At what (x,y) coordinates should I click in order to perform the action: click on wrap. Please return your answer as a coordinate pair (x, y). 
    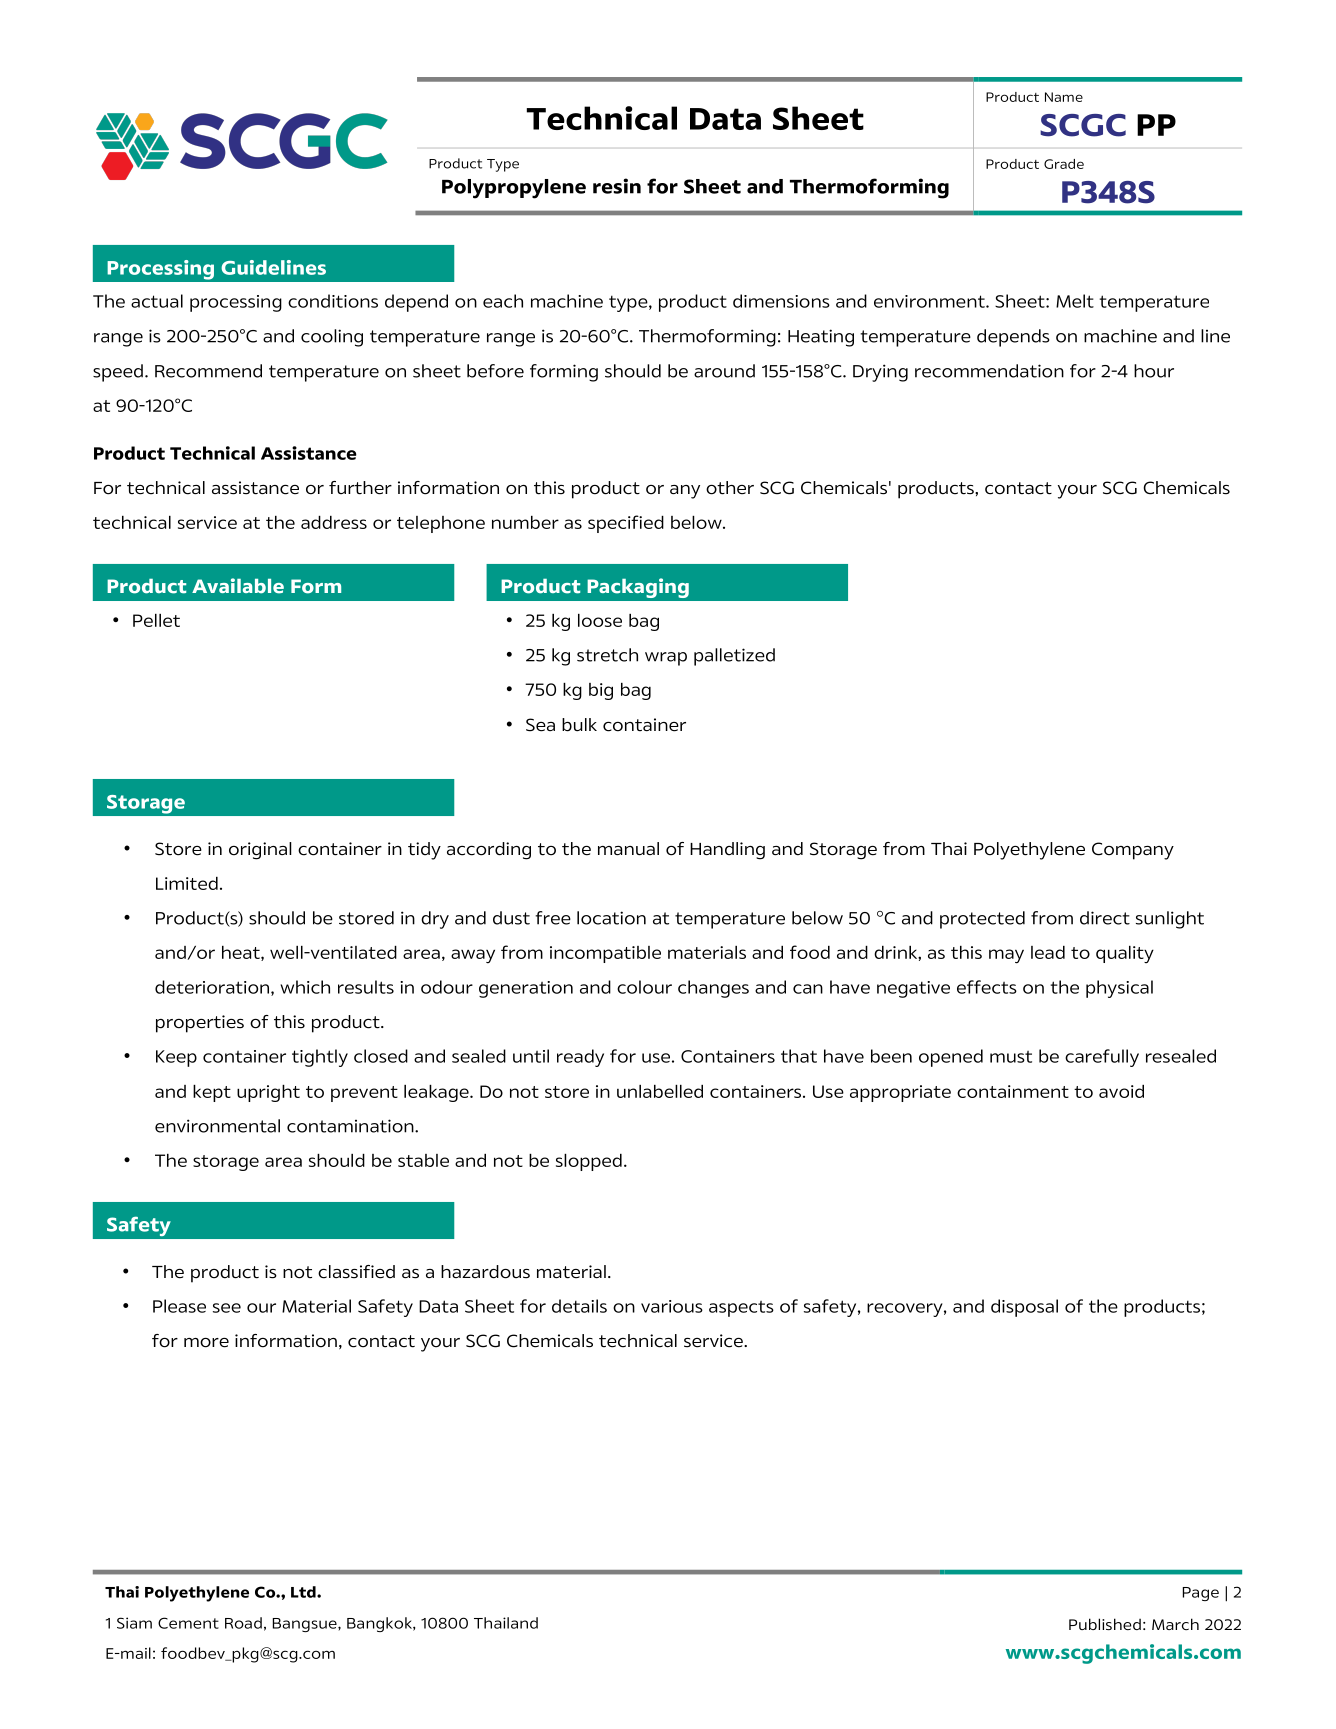
    Looking at the image, I should click on (666, 659).
